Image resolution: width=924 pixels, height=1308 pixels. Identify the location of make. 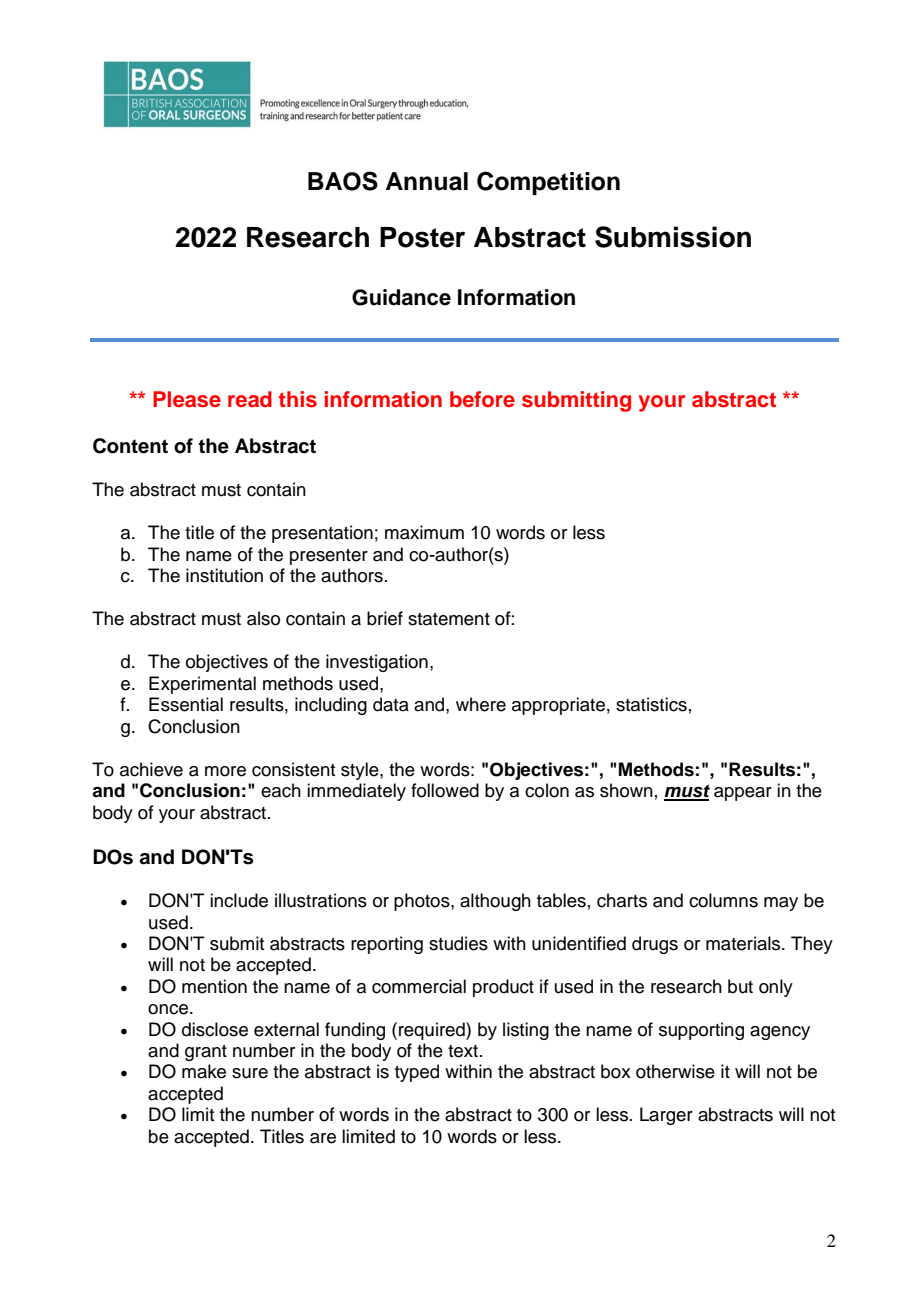
(204, 1071).
